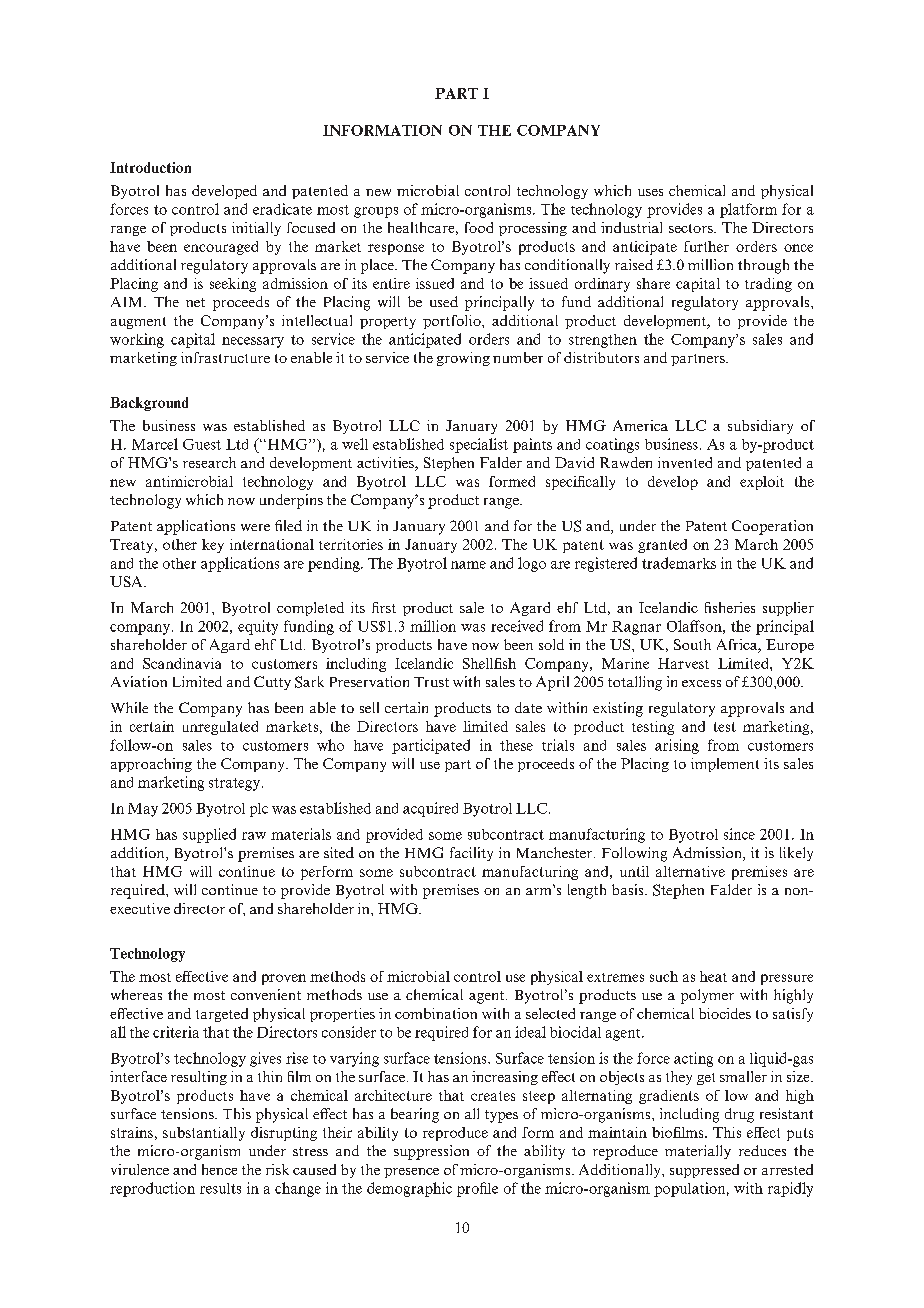  What do you see at coordinates (431, 682) in the screenshot?
I see `Trust` at bounding box center [431, 682].
